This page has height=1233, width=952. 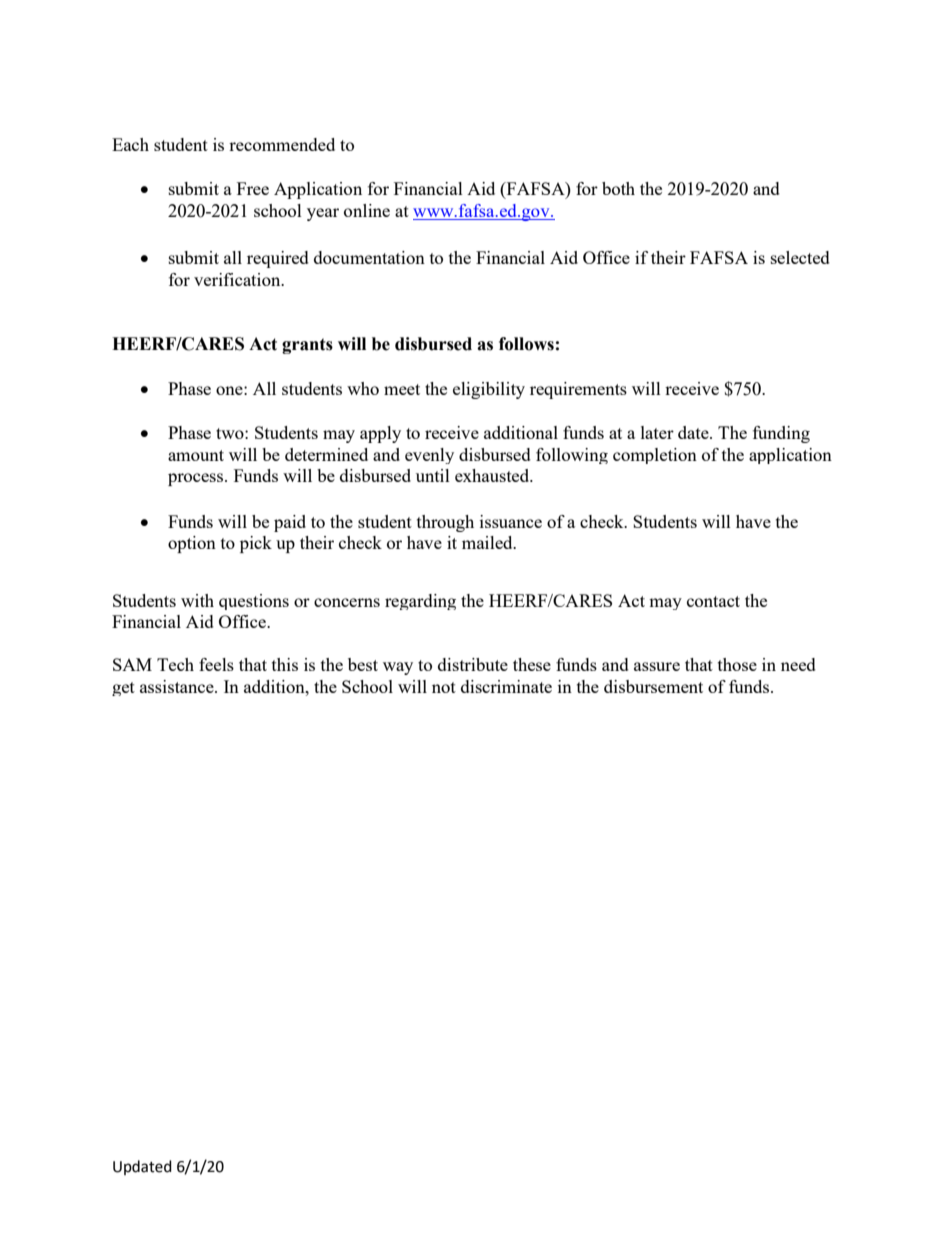 What do you see at coordinates (713, 601) in the page?
I see `contact` at bounding box center [713, 601].
